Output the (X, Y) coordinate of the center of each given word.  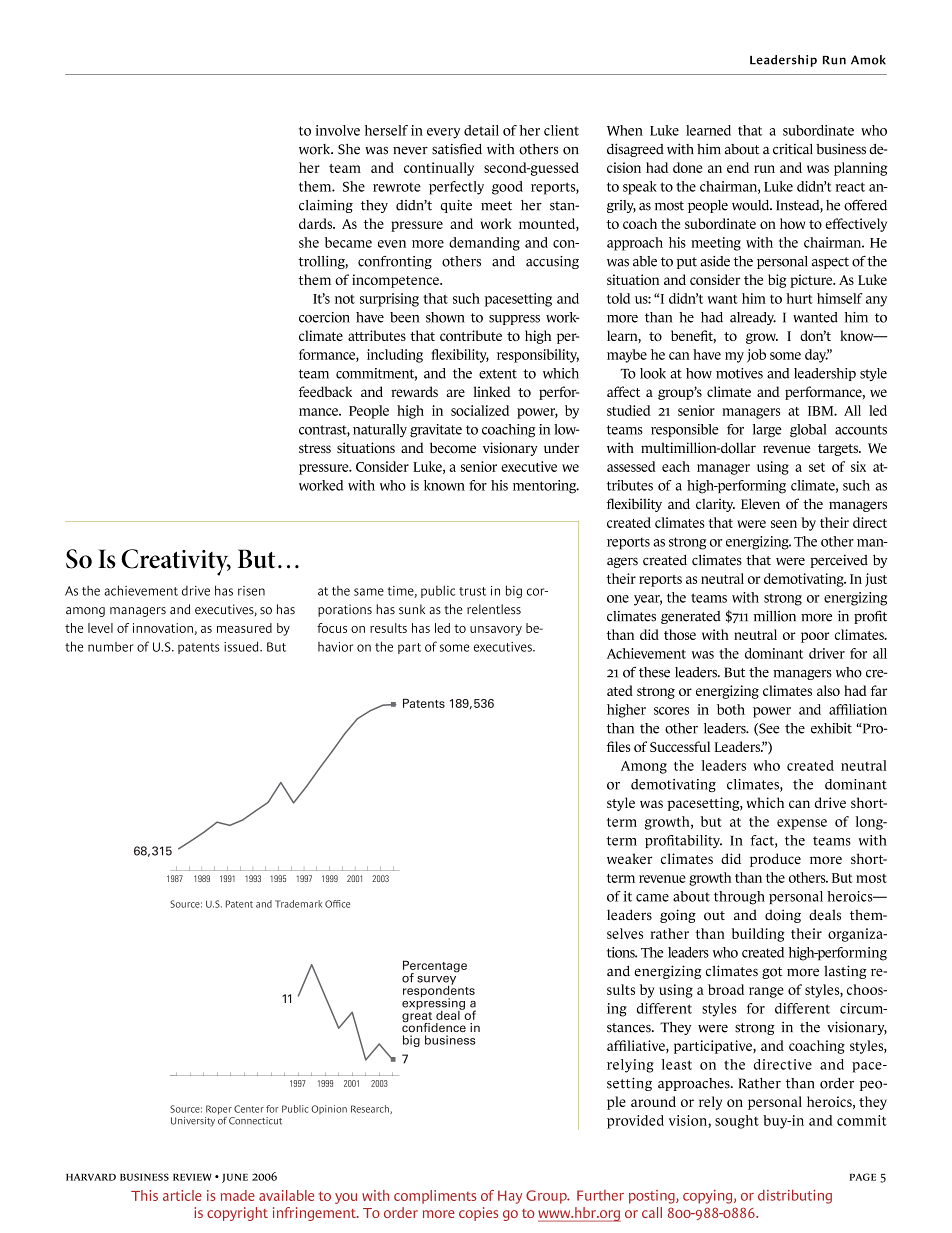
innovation (163, 628)
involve (337, 130)
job (756, 356)
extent (498, 374)
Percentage (435, 967)
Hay (510, 1197)
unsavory (496, 631)
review (192, 1177)
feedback (325, 391)
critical (793, 149)
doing (783, 916)
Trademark (298, 904)
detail (481, 130)
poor (815, 637)
